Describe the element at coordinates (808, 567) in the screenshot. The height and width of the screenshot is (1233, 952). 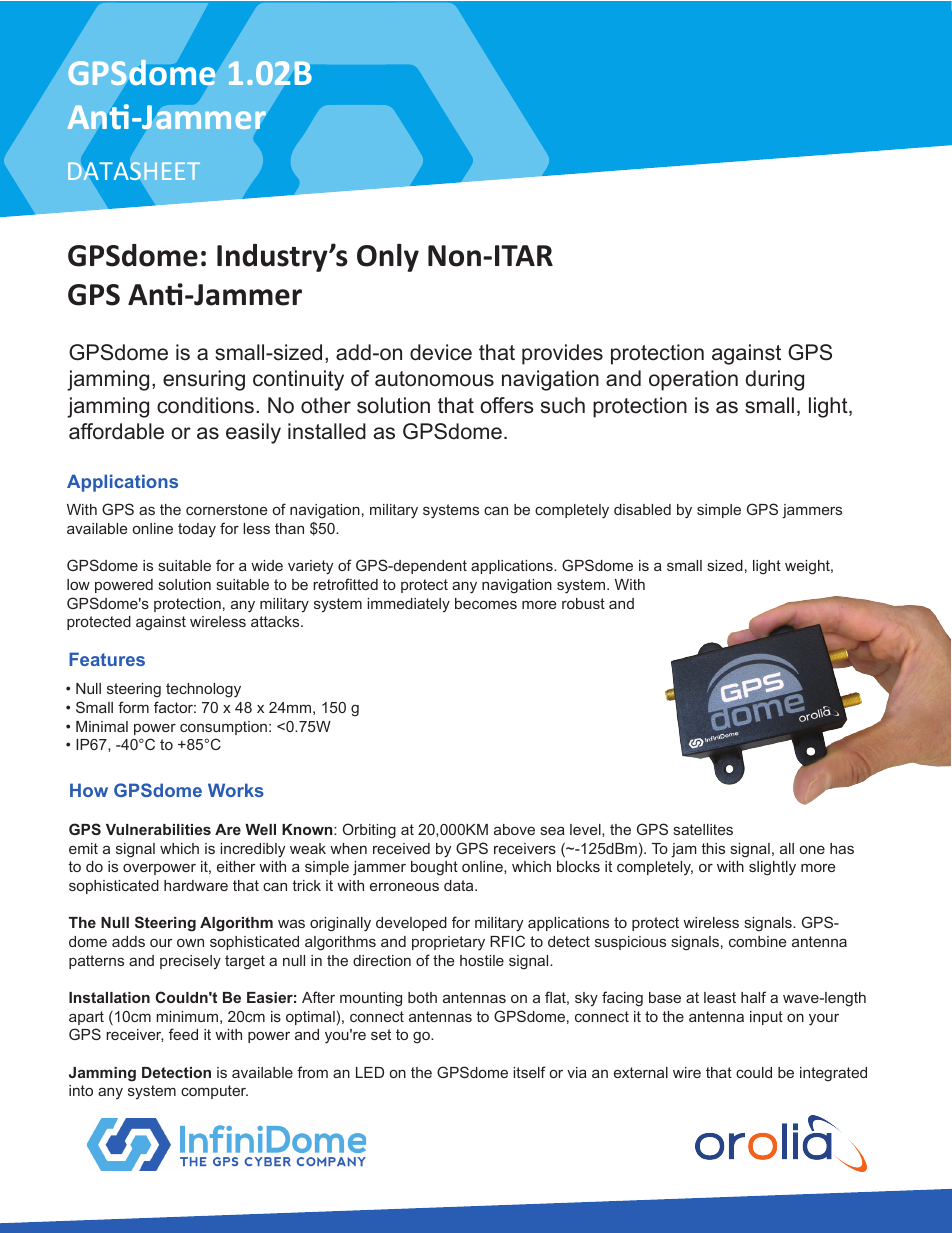
I see `weight` at that location.
